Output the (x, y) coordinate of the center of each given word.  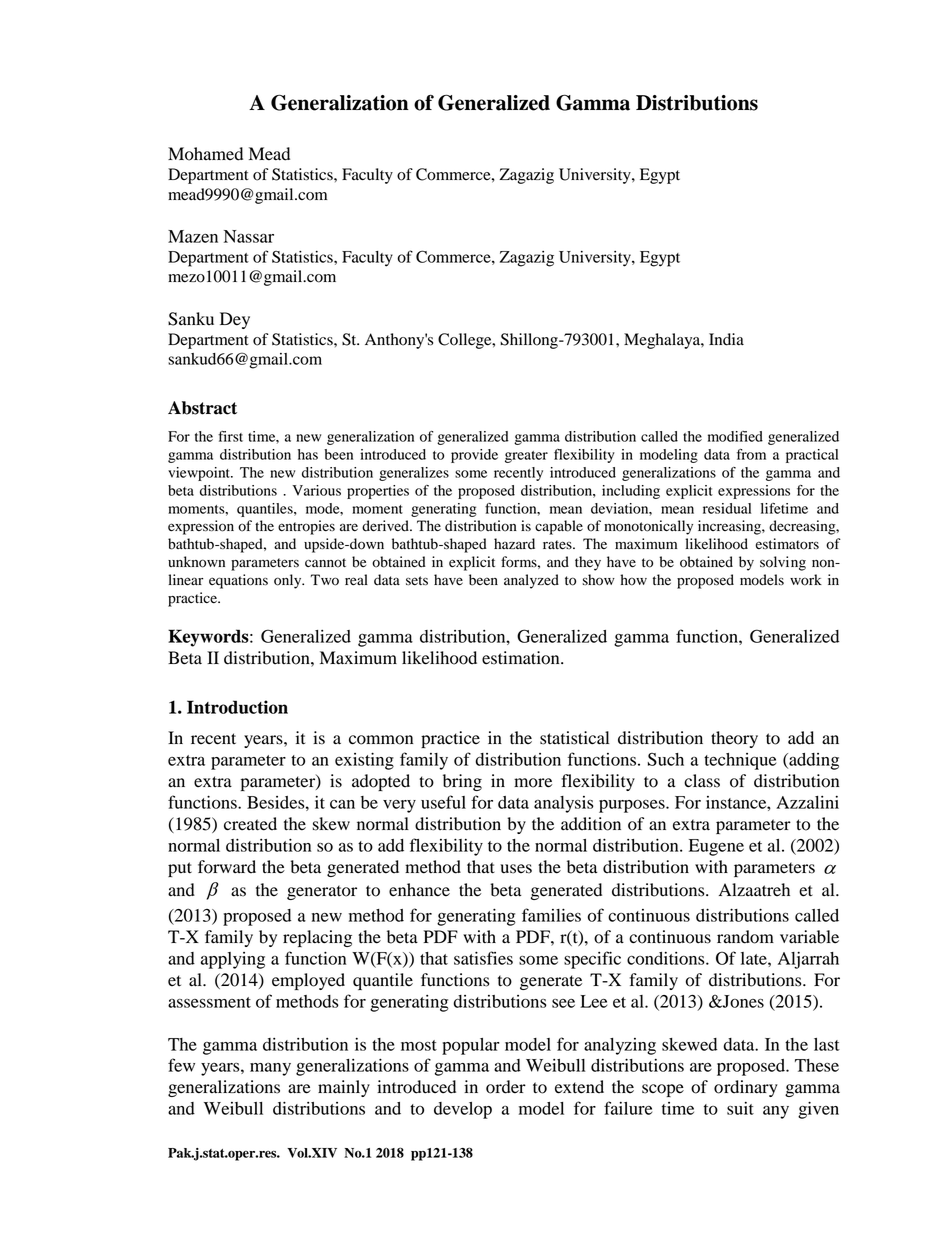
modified (735, 436)
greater (526, 457)
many (270, 1069)
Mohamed (205, 154)
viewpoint (200, 474)
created (250, 824)
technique (740, 761)
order (506, 1087)
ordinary (746, 1088)
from (751, 454)
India (726, 339)
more (533, 783)
